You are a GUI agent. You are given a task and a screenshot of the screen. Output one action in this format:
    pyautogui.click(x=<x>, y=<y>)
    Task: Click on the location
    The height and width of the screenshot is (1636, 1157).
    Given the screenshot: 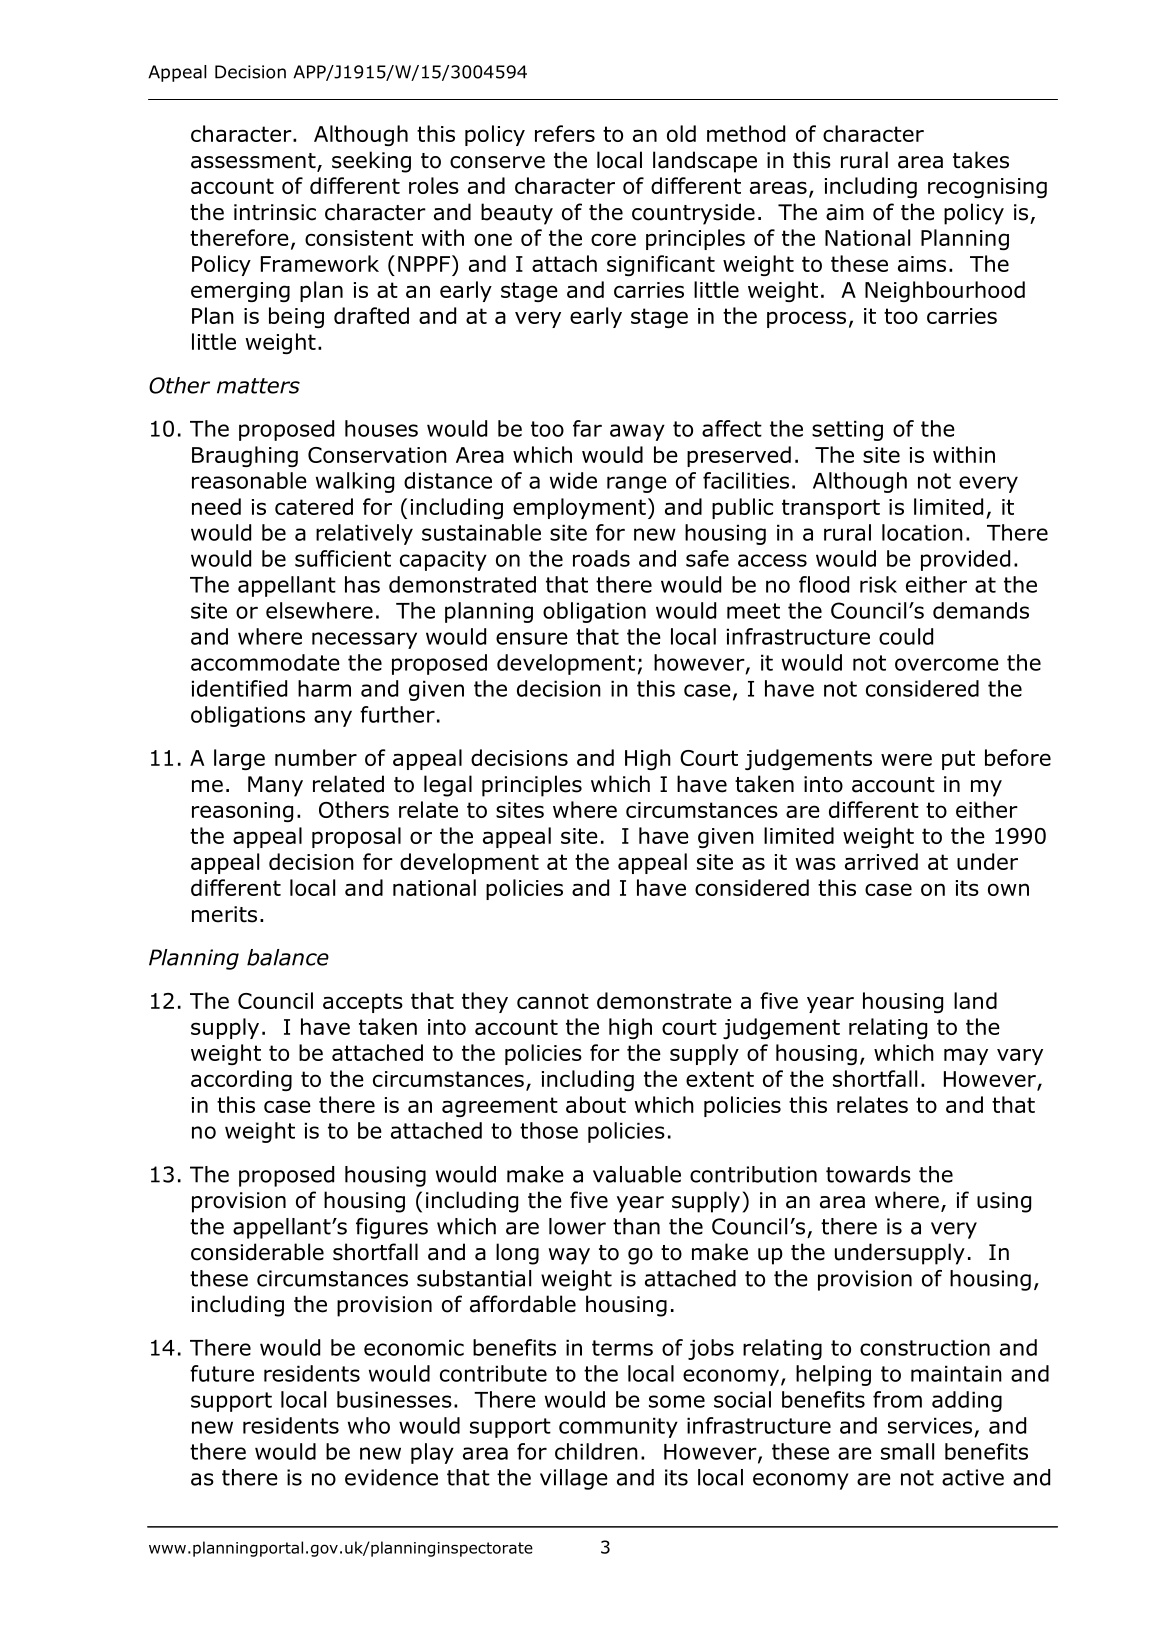 What is the action you would take?
    pyautogui.click(x=922, y=532)
